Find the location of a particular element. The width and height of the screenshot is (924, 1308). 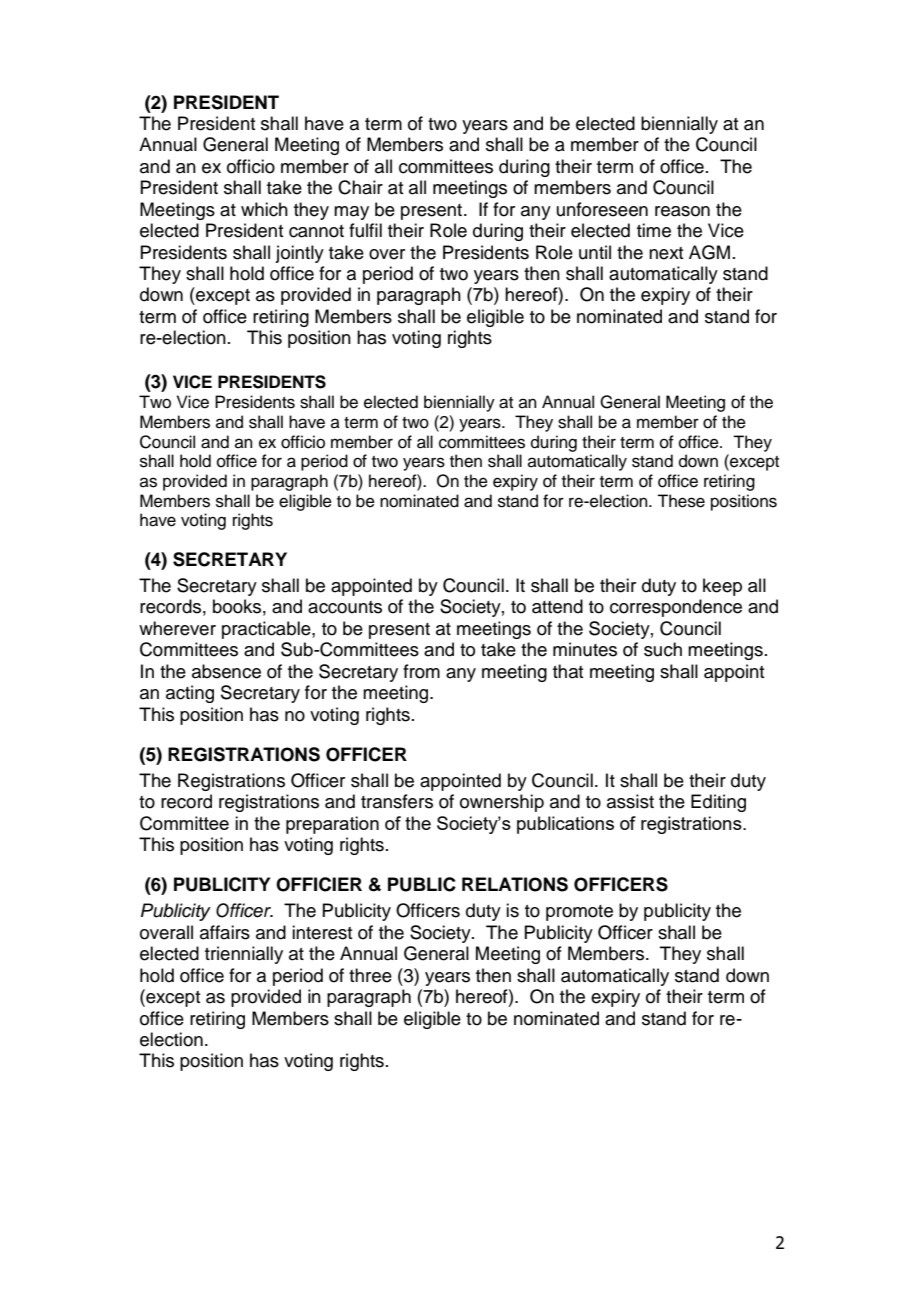

three is located at coordinates (370, 975).
